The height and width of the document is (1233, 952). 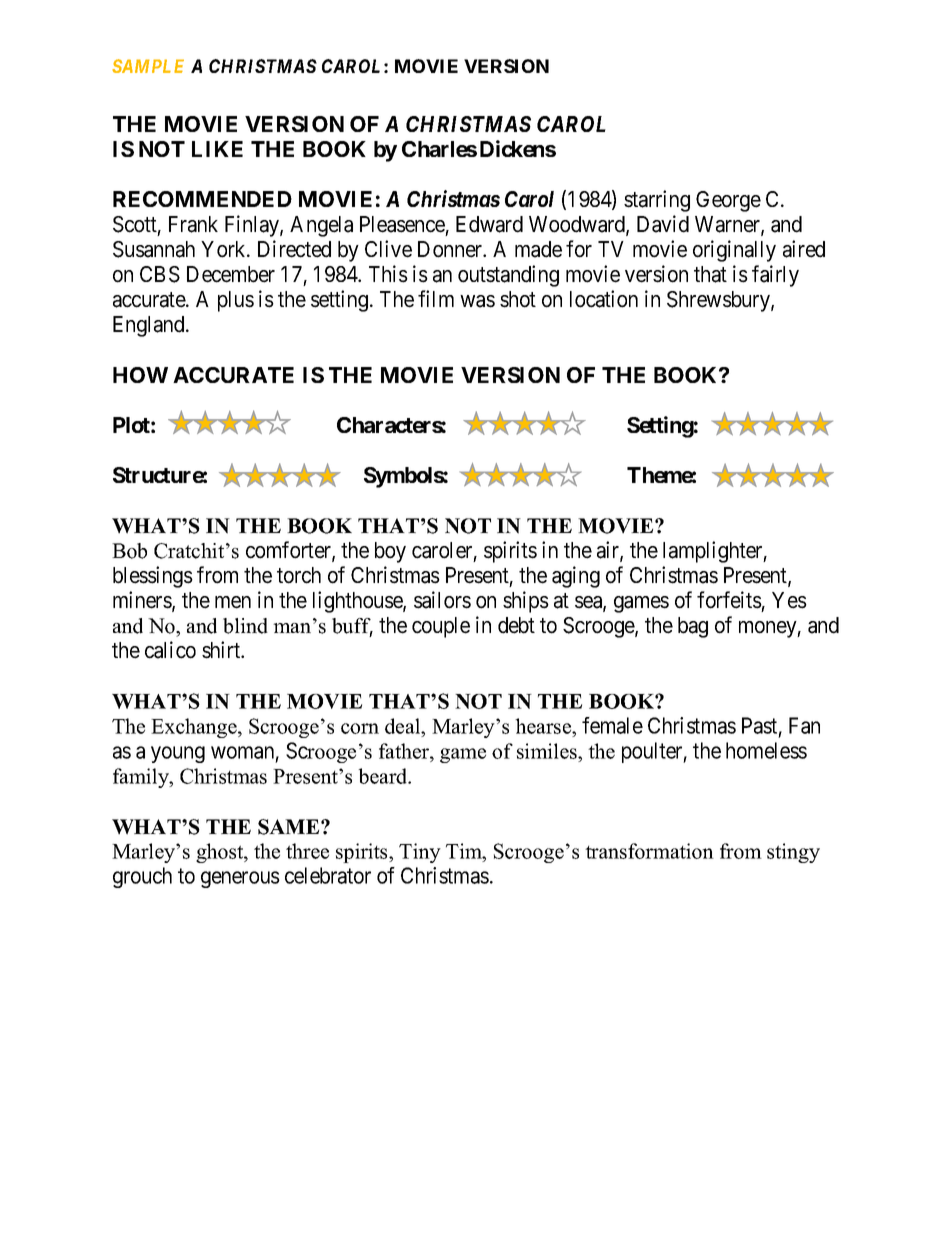 I want to click on forfeits, so click(x=729, y=600).
